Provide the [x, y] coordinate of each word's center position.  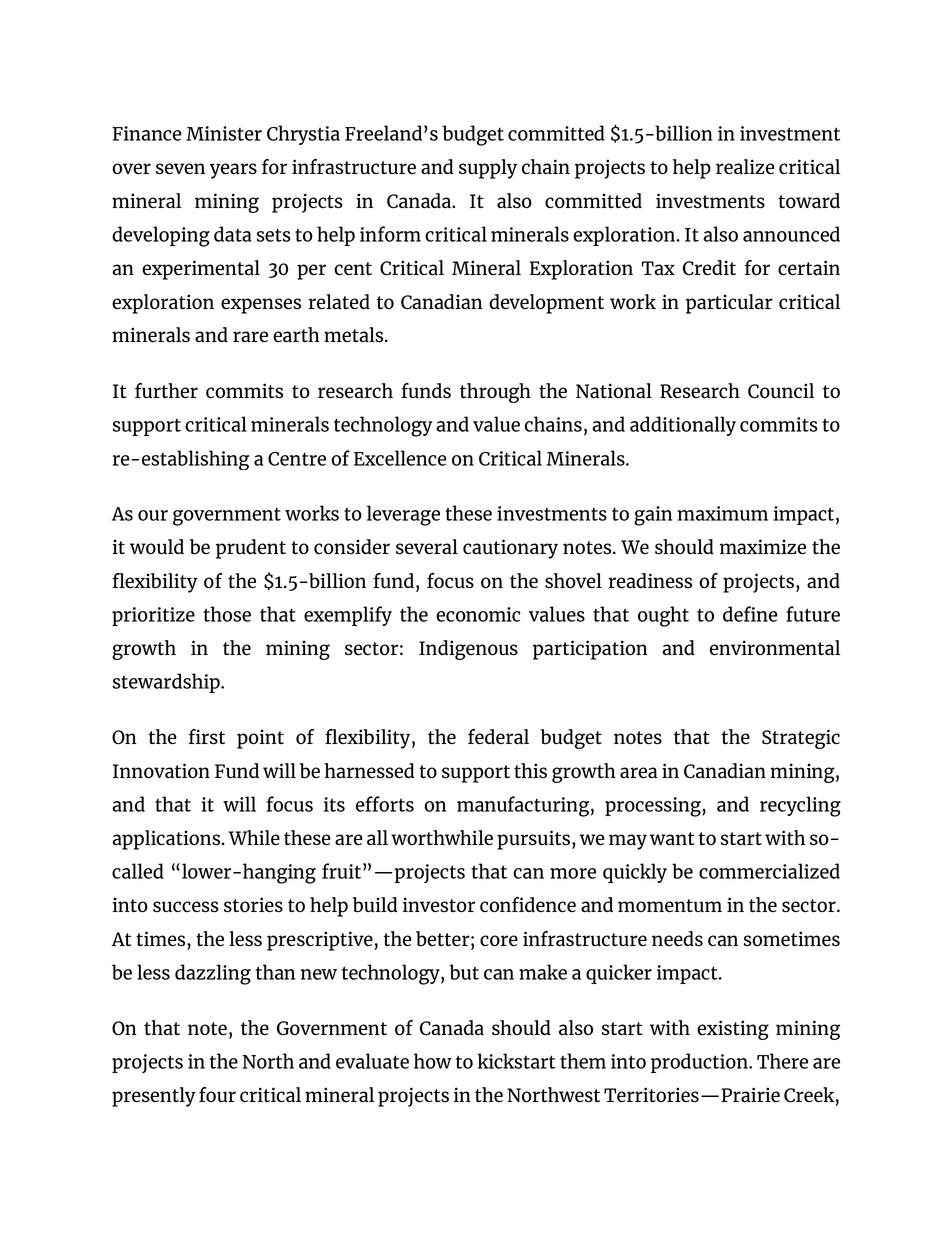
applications [167, 840]
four [217, 1094]
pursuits [533, 840]
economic [478, 614]
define [750, 614]
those [227, 614]
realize [745, 167]
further [166, 390]
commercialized [769, 871]
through [495, 393]
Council [781, 391]
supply [488, 169]
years [233, 171]
